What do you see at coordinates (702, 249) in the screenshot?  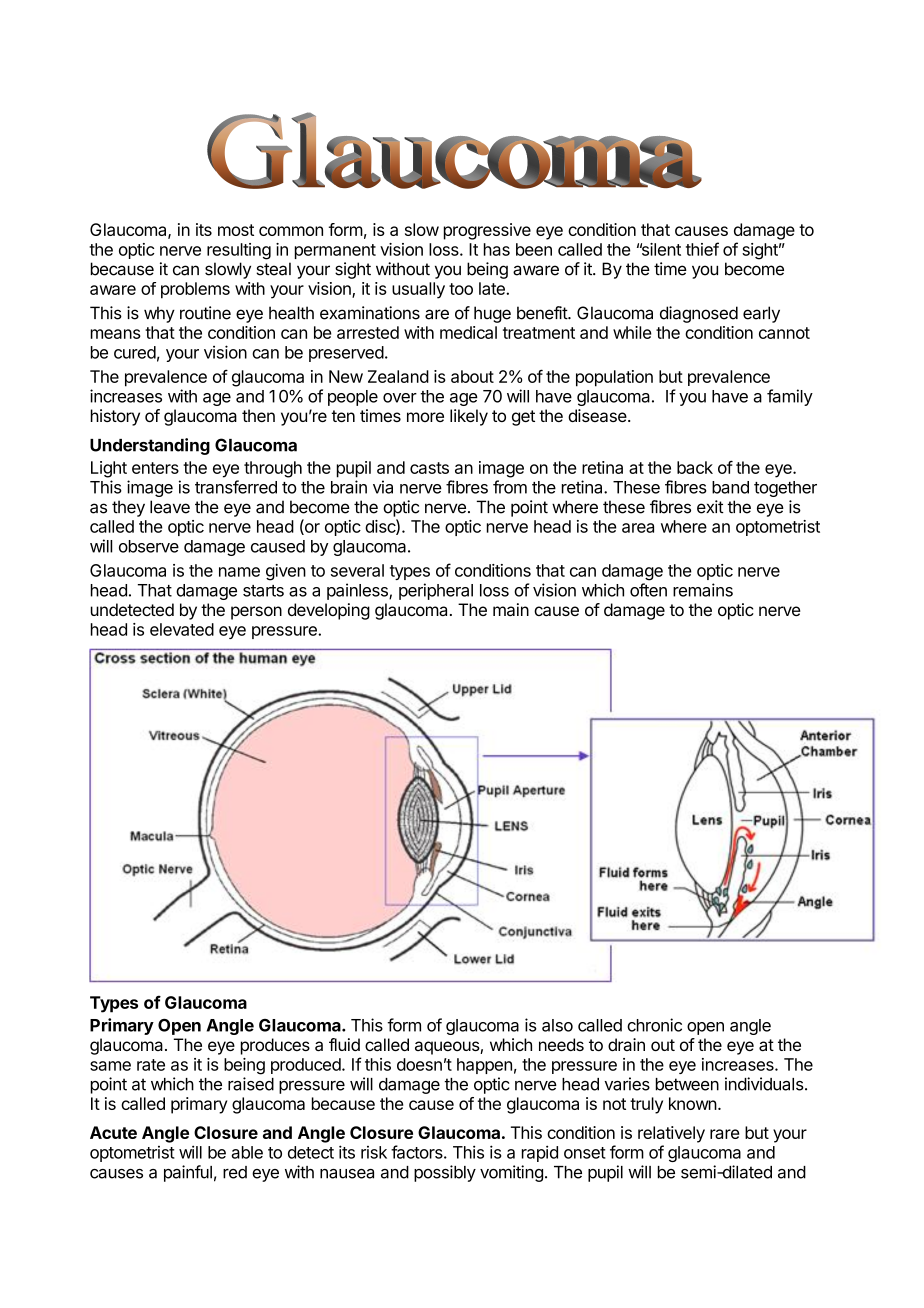 I see `thief` at bounding box center [702, 249].
